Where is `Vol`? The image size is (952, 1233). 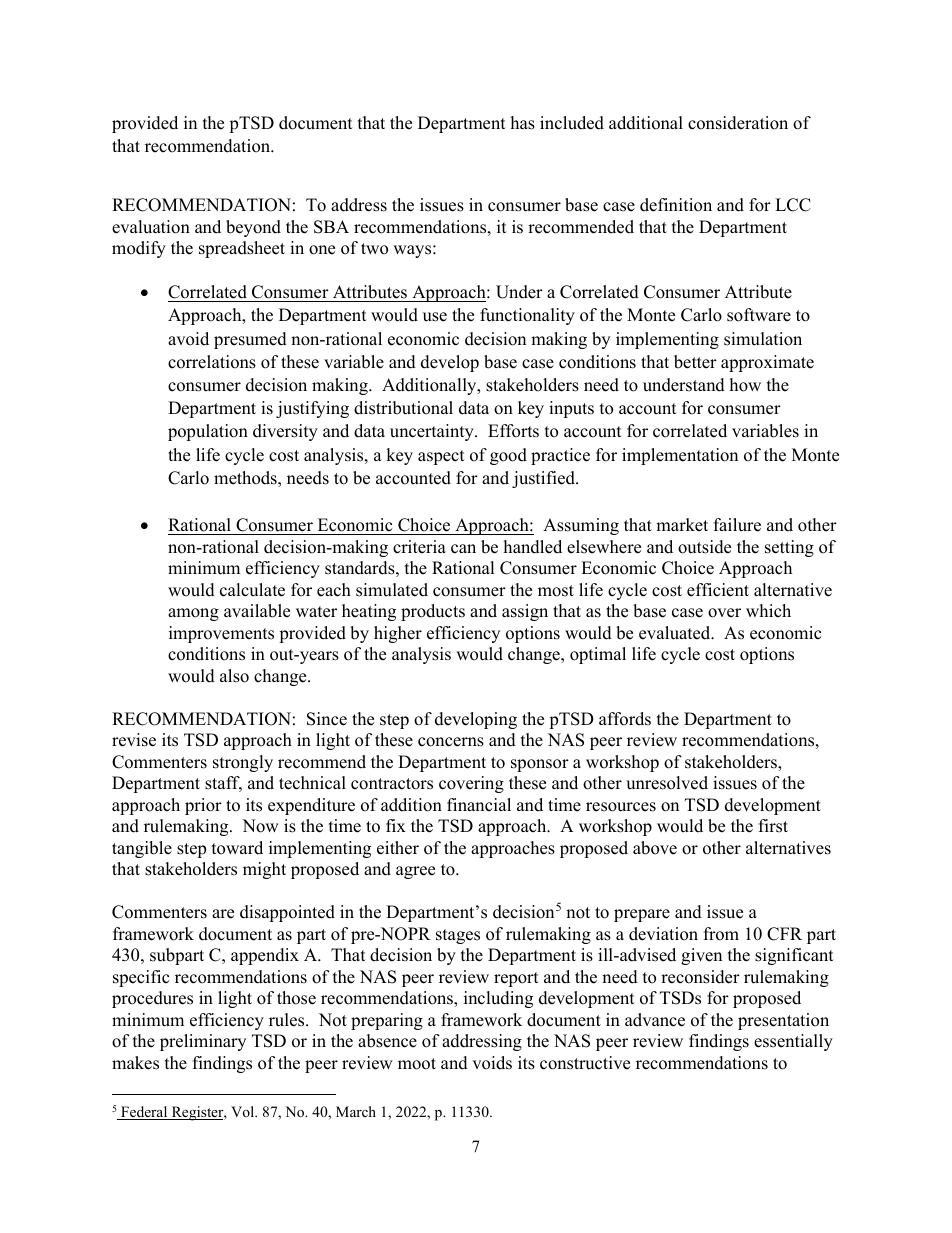
Vol is located at coordinates (244, 1111).
